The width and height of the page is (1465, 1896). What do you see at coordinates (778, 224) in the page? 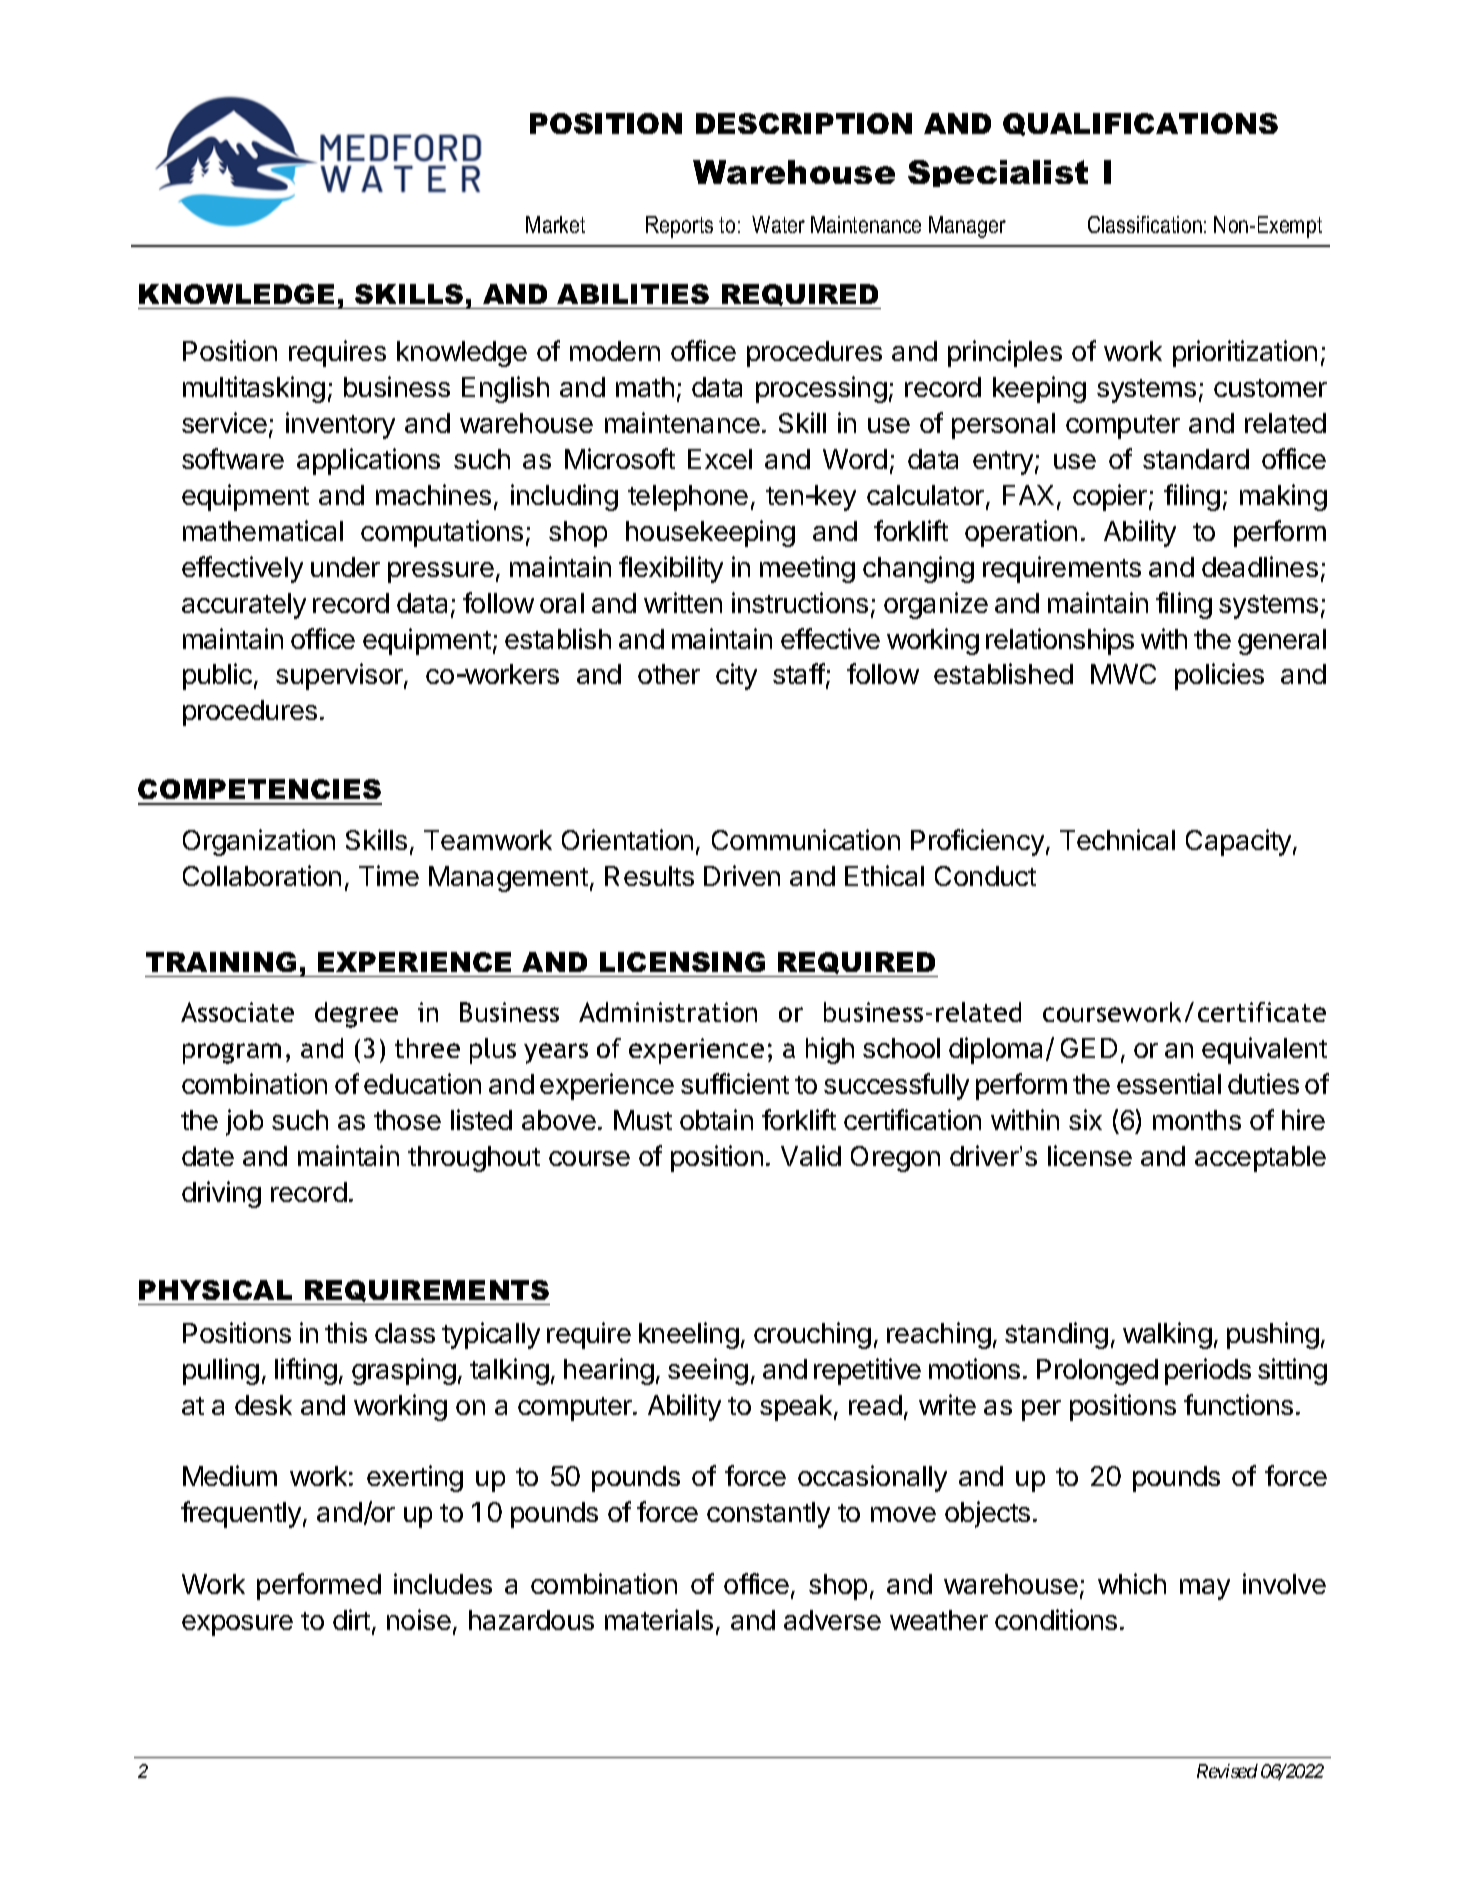
I see `Water` at bounding box center [778, 224].
